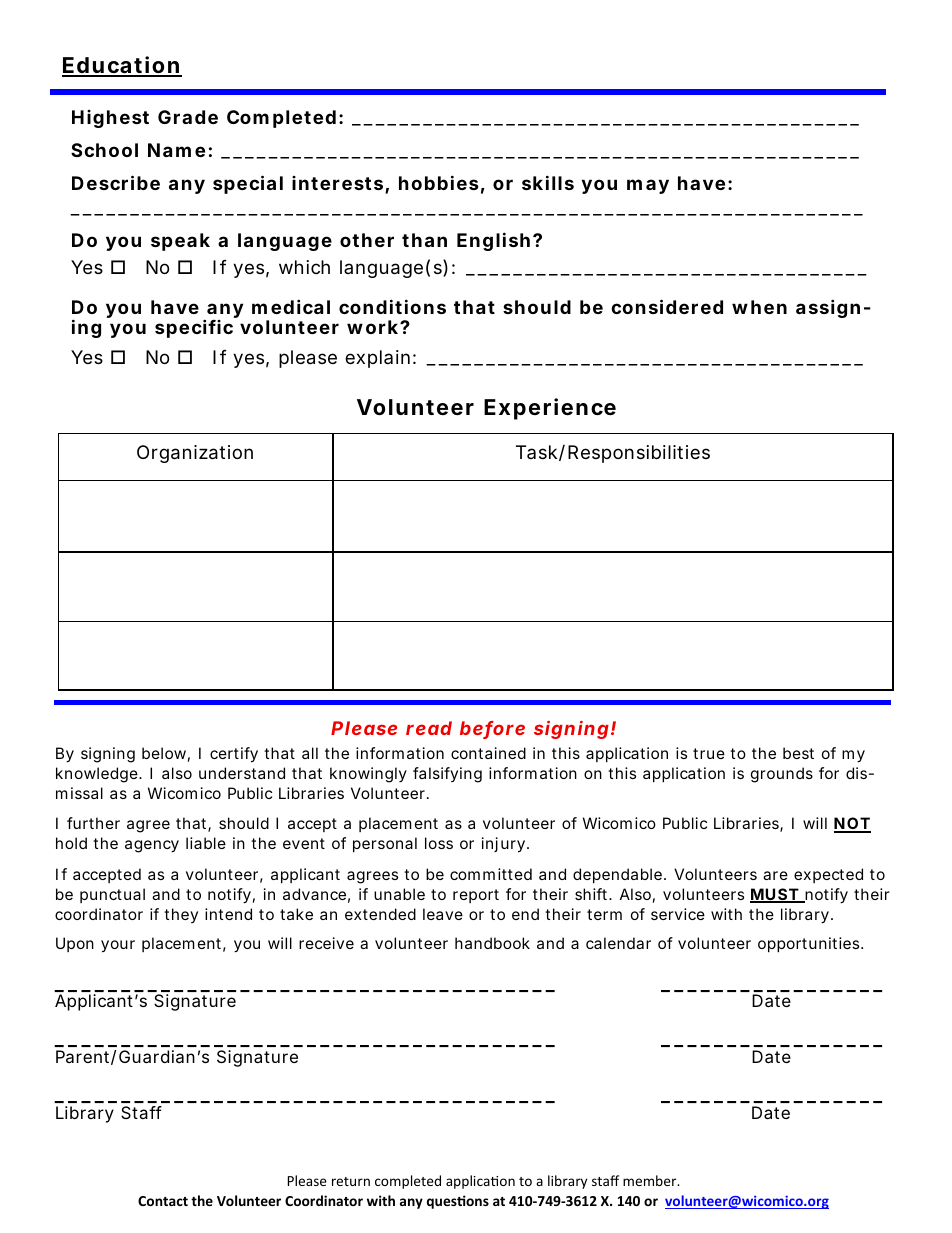  I want to click on may, so click(648, 186).
